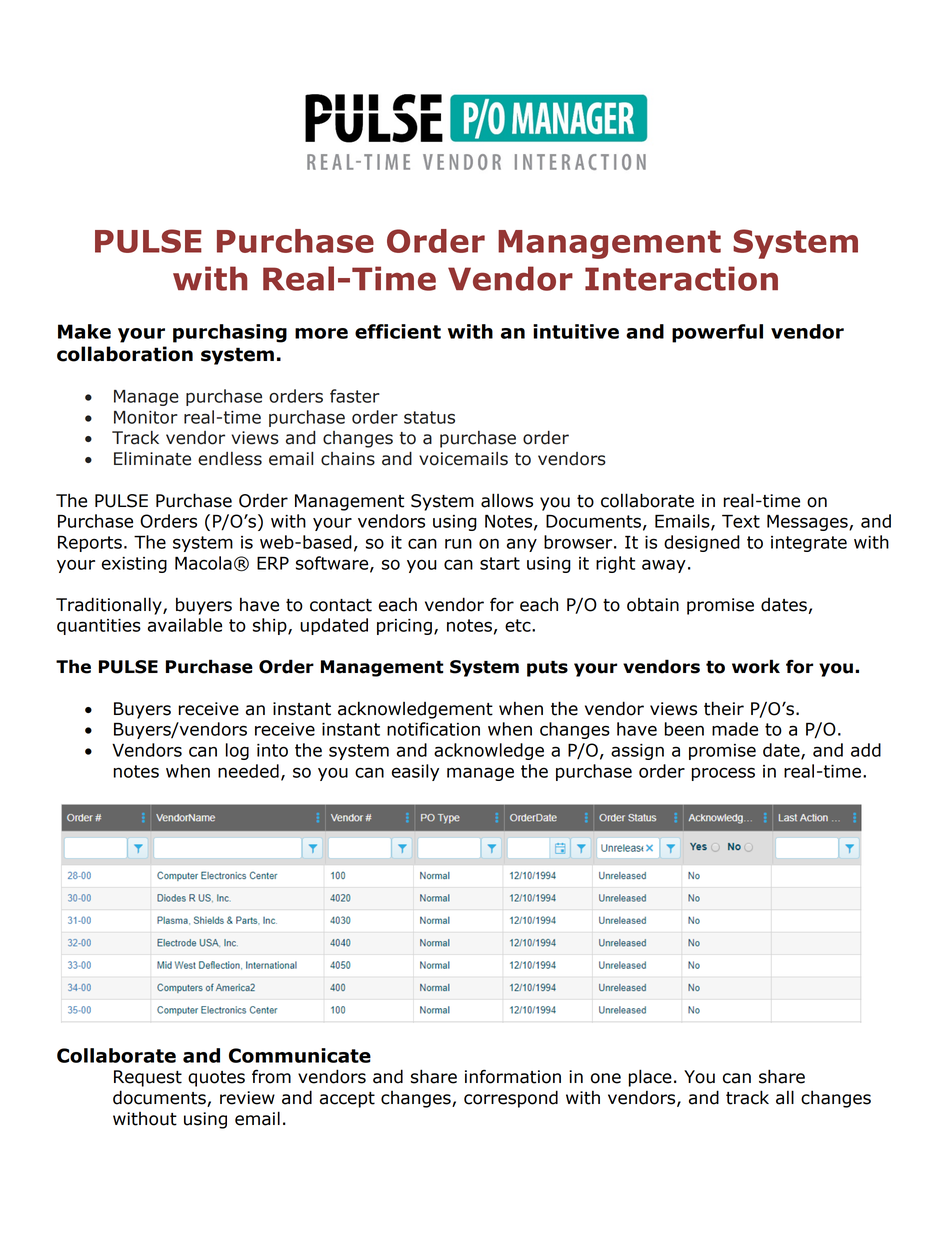  I want to click on needed, so click(248, 771).
